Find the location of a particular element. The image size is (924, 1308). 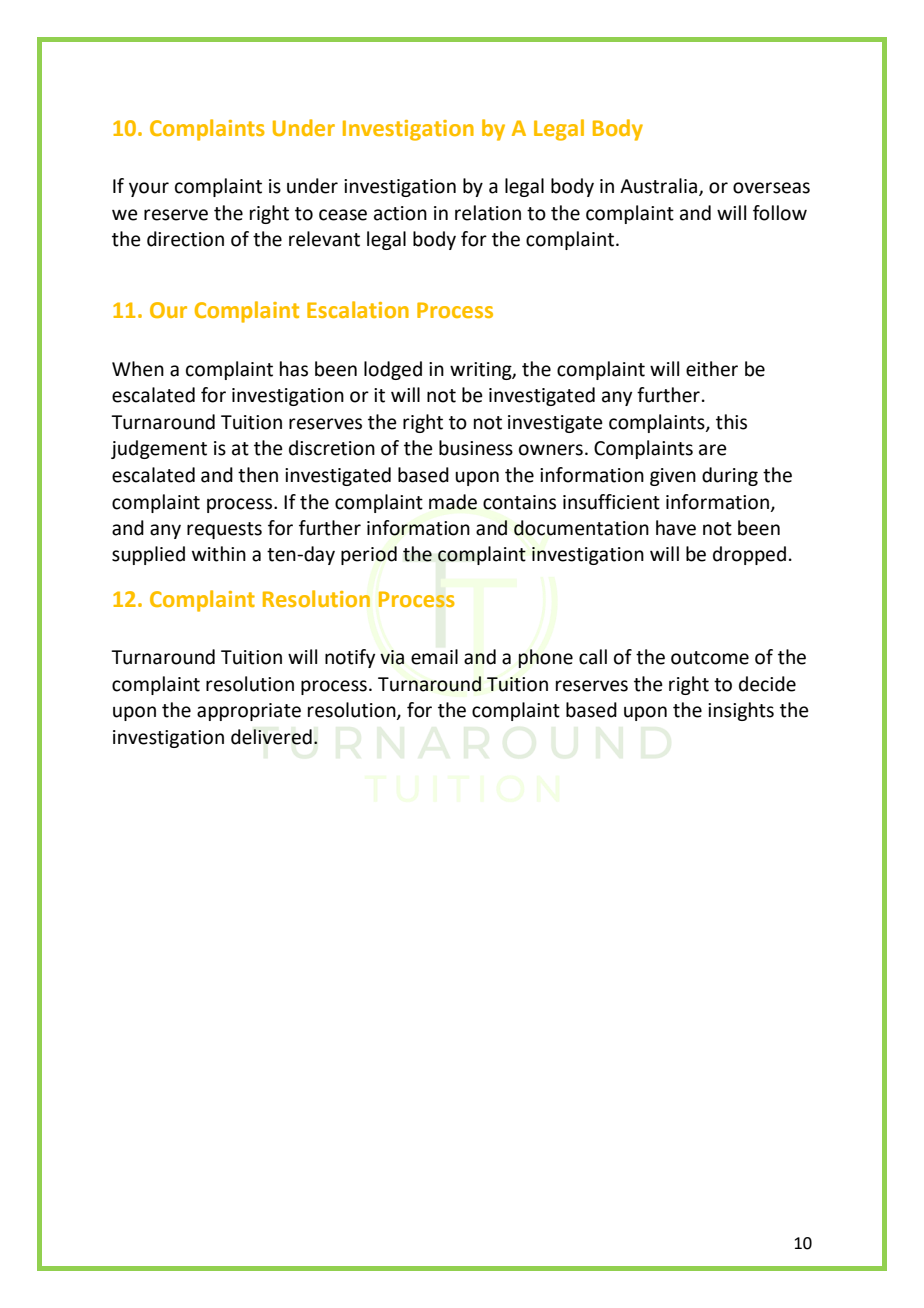

relation is located at coordinates (488, 213).
